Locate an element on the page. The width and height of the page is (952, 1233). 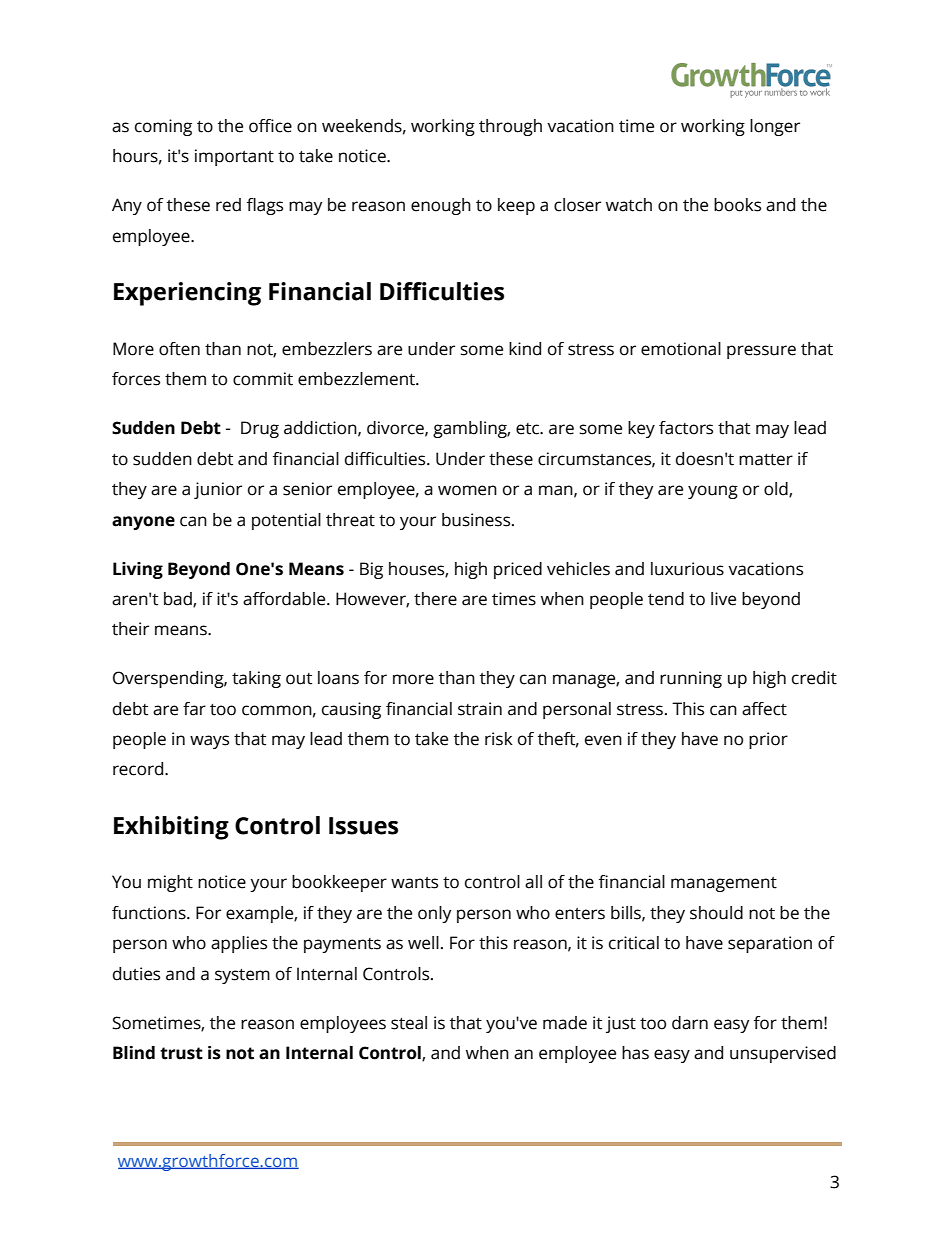
women is located at coordinates (467, 490).
